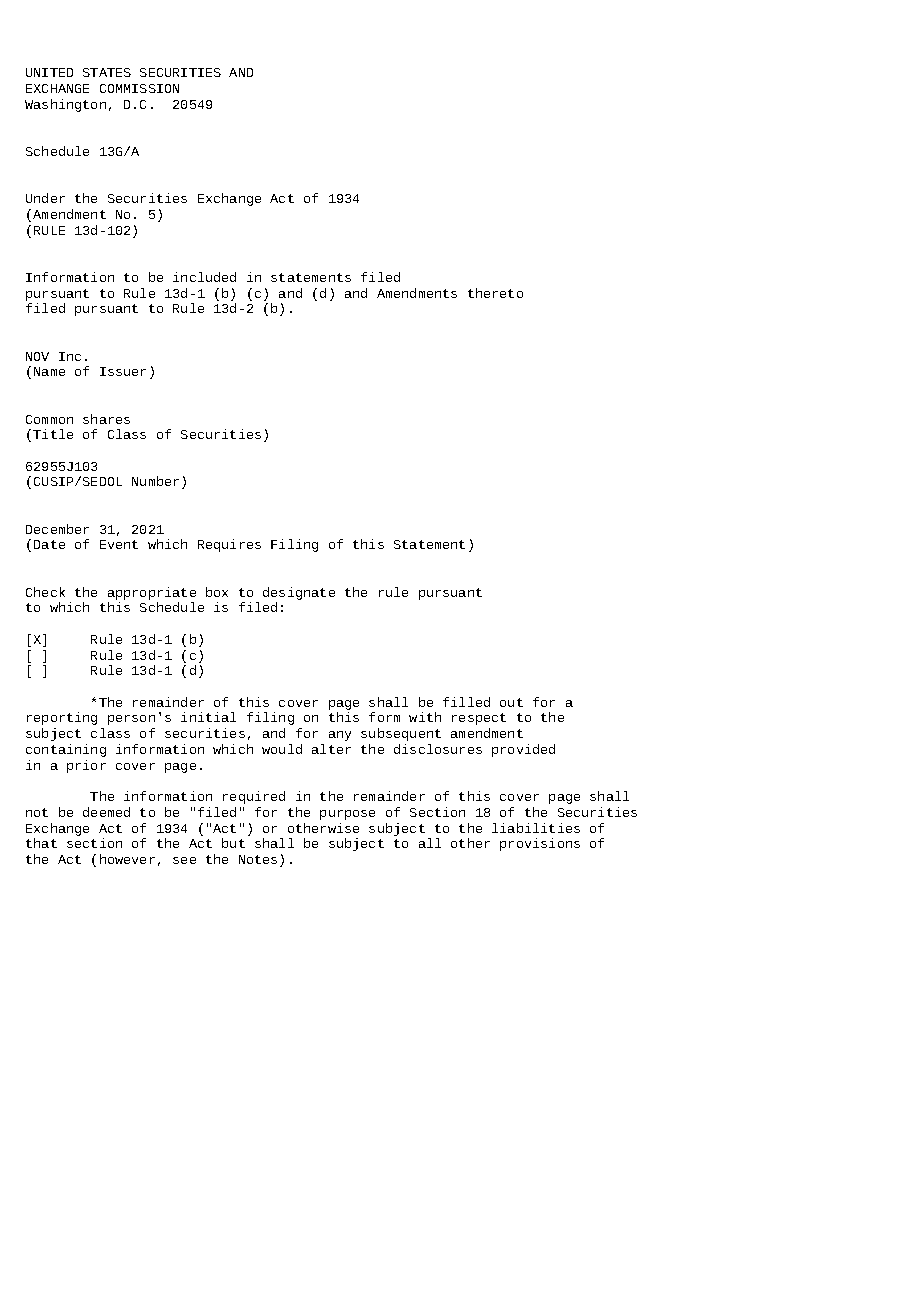 The height and width of the screenshot is (1308, 924). I want to click on deemed, so click(106, 812).
